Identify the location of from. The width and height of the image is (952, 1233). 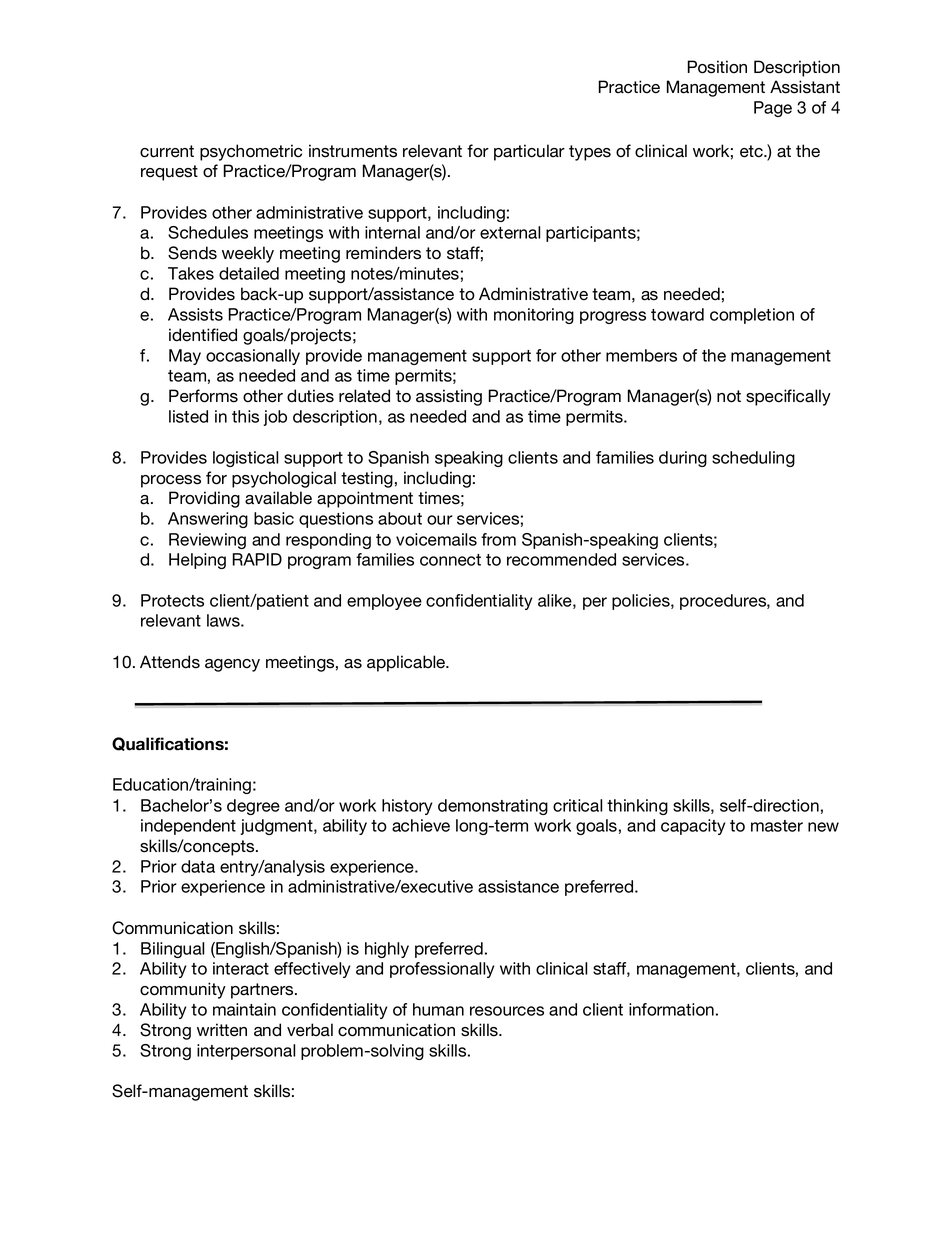
(498, 539).
